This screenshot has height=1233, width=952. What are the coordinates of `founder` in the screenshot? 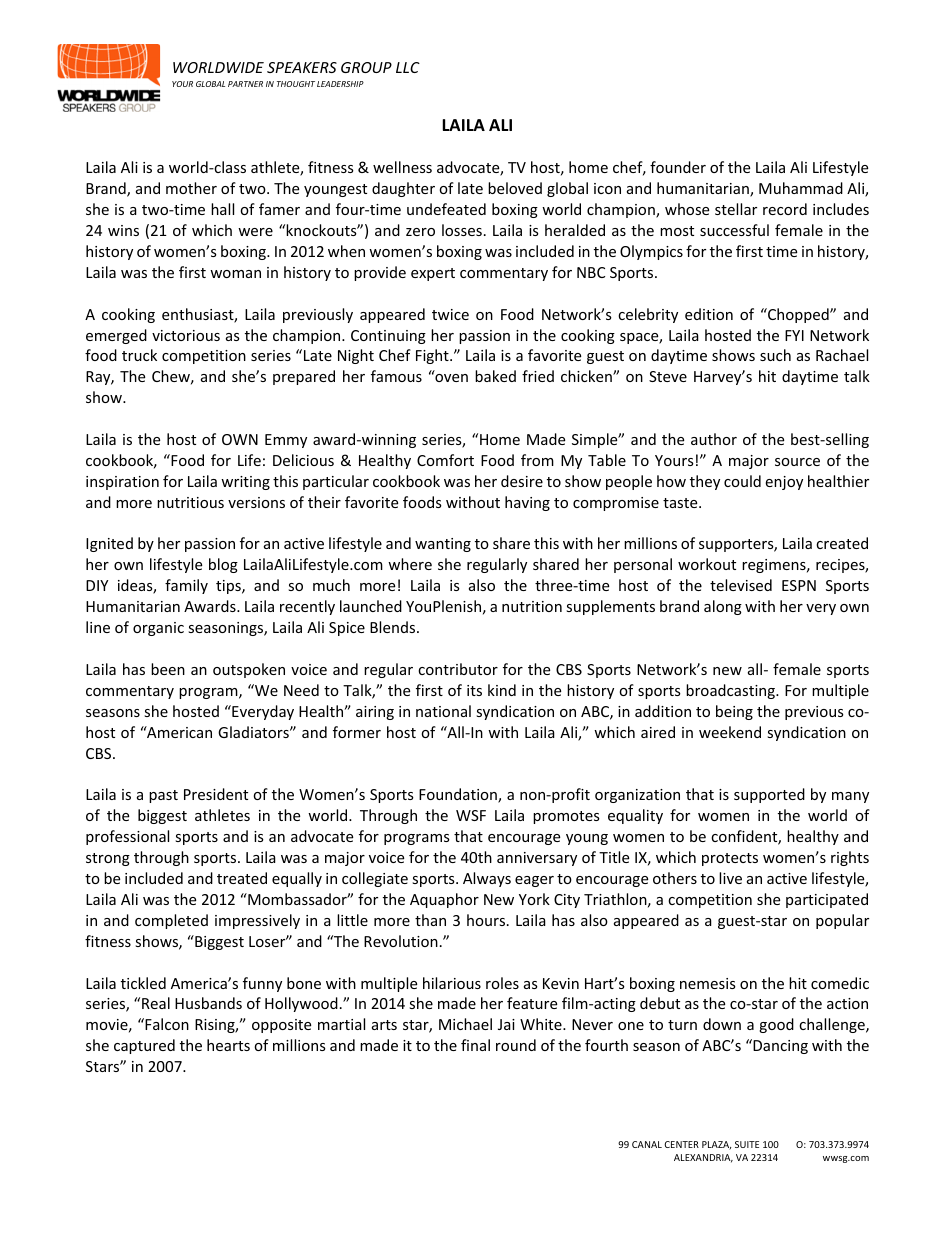 It's located at (678, 167).
